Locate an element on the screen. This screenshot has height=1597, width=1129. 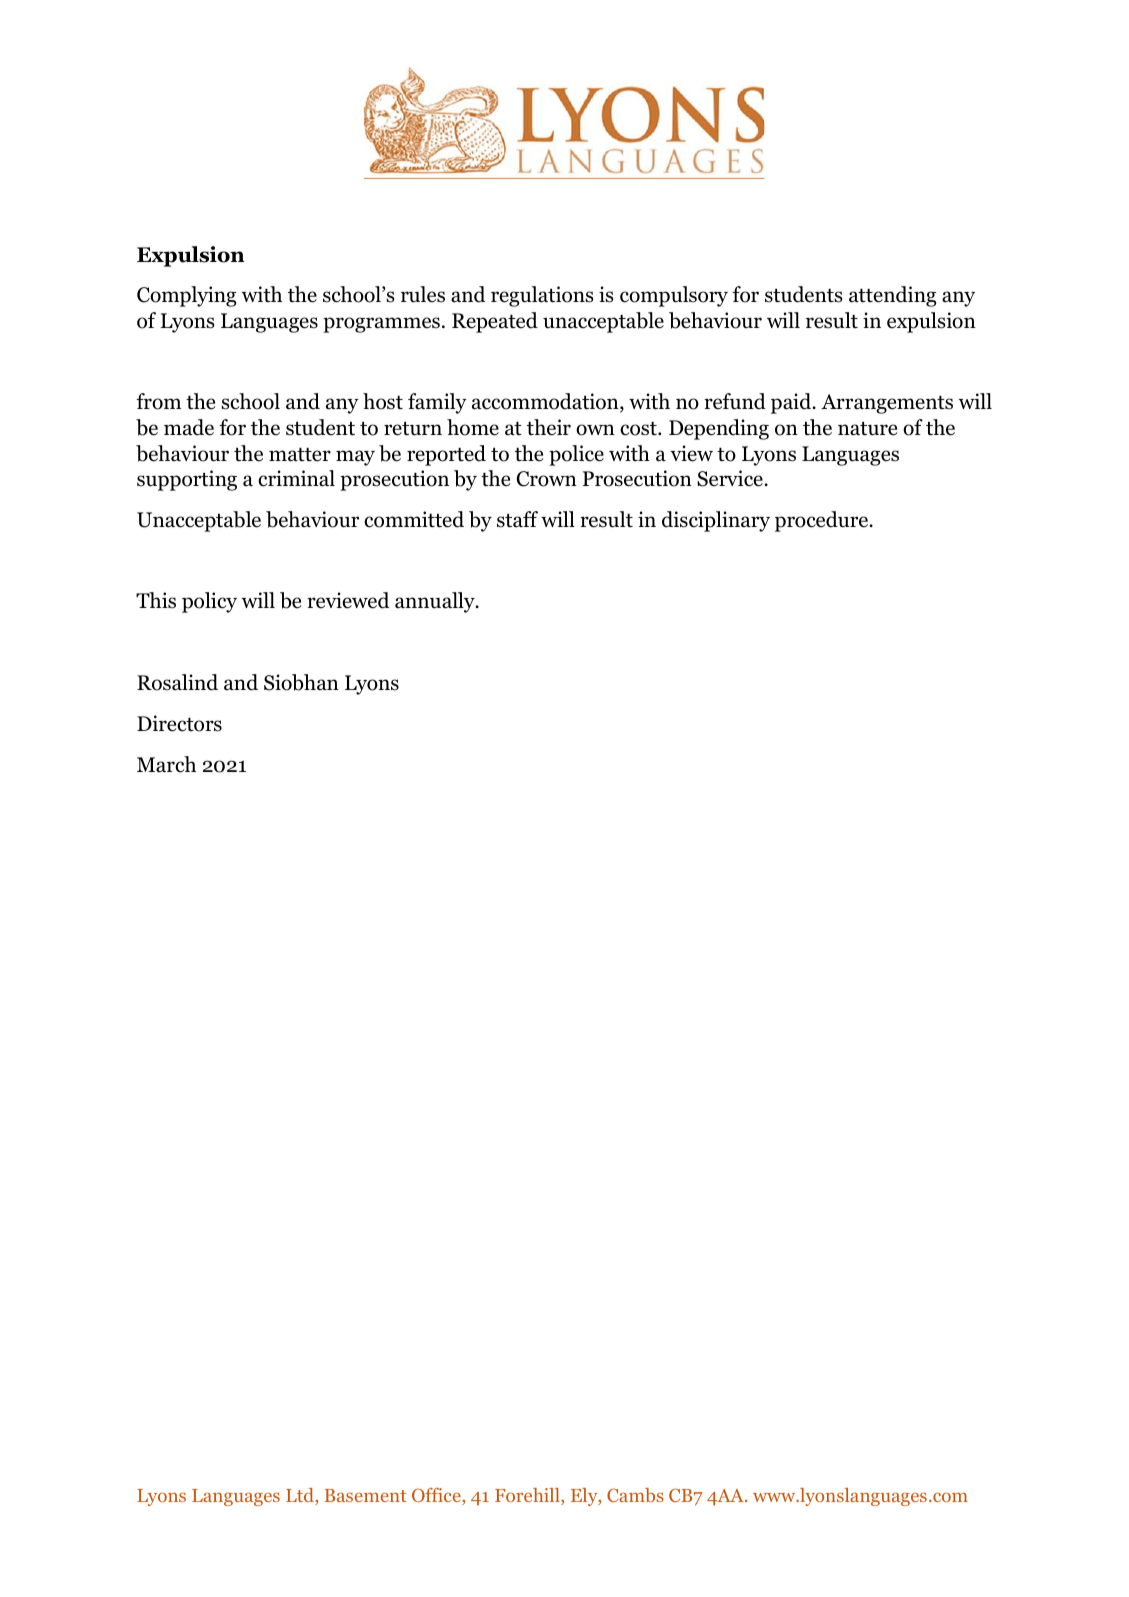
paid is located at coordinates (792, 403).
